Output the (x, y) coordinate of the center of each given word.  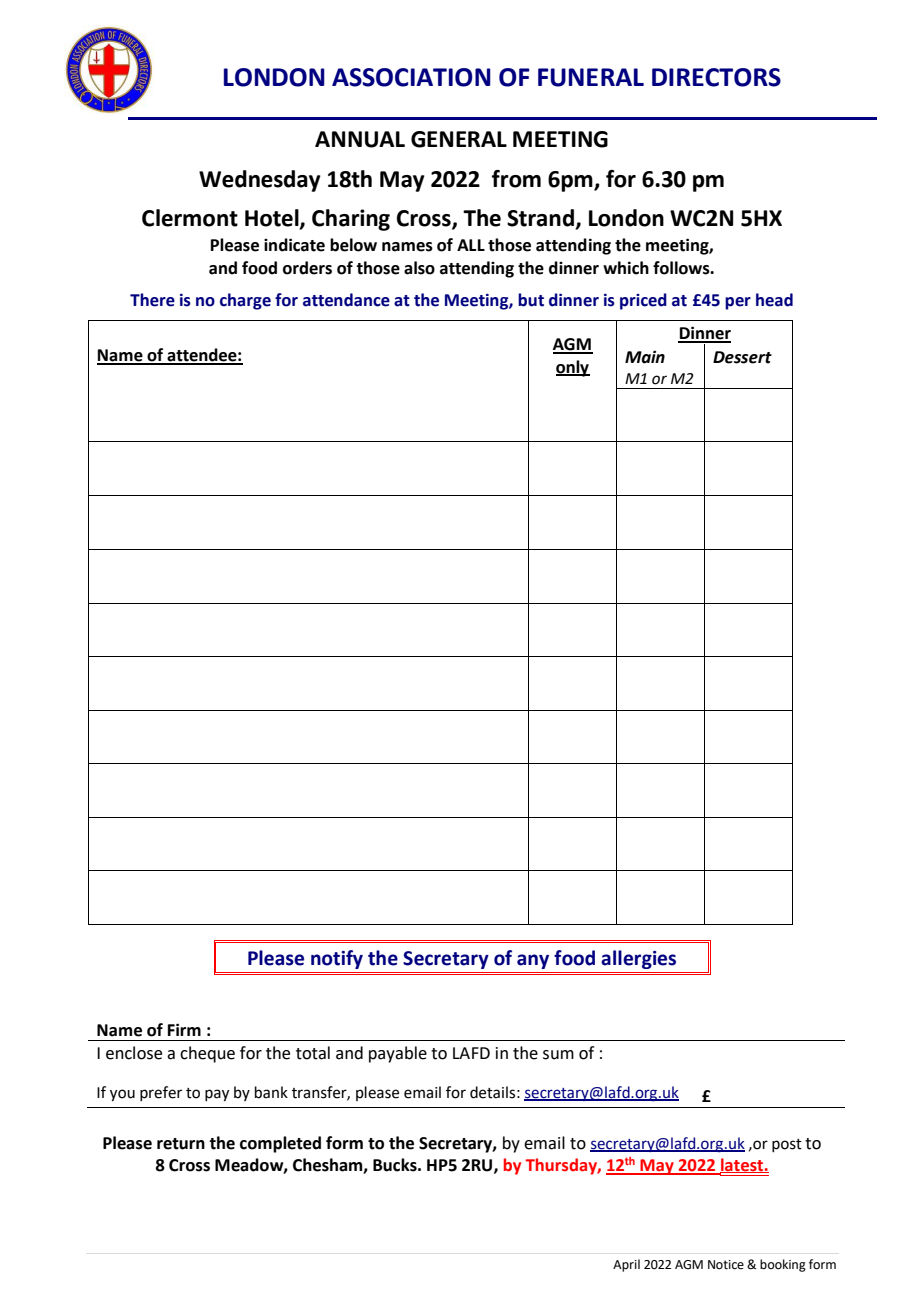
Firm (184, 1029)
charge (245, 301)
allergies (638, 959)
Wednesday (260, 181)
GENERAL (459, 139)
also (419, 268)
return (181, 1144)
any (533, 961)
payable (398, 1054)
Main (645, 357)
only (573, 368)
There (152, 300)
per (738, 303)
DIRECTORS (716, 77)
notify (337, 959)
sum (558, 1055)
